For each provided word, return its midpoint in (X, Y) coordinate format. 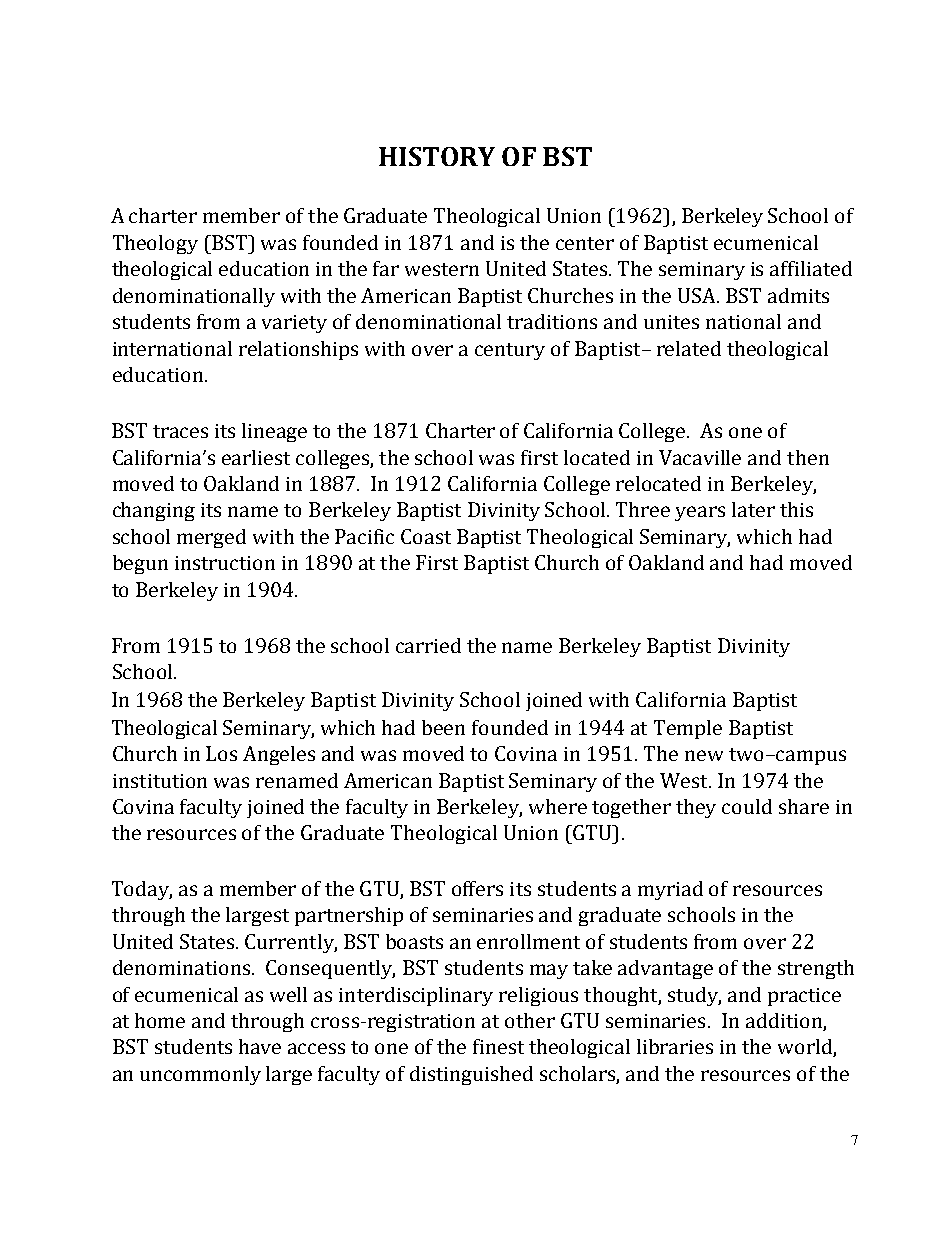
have (260, 1046)
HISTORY (437, 156)
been (443, 727)
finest (498, 1046)
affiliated (811, 268)
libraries (675, 1046)
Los (221, 753)
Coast (426, 536)
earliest (256, 457)
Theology (155, 244)
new (704, 755)
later (753, 509)
